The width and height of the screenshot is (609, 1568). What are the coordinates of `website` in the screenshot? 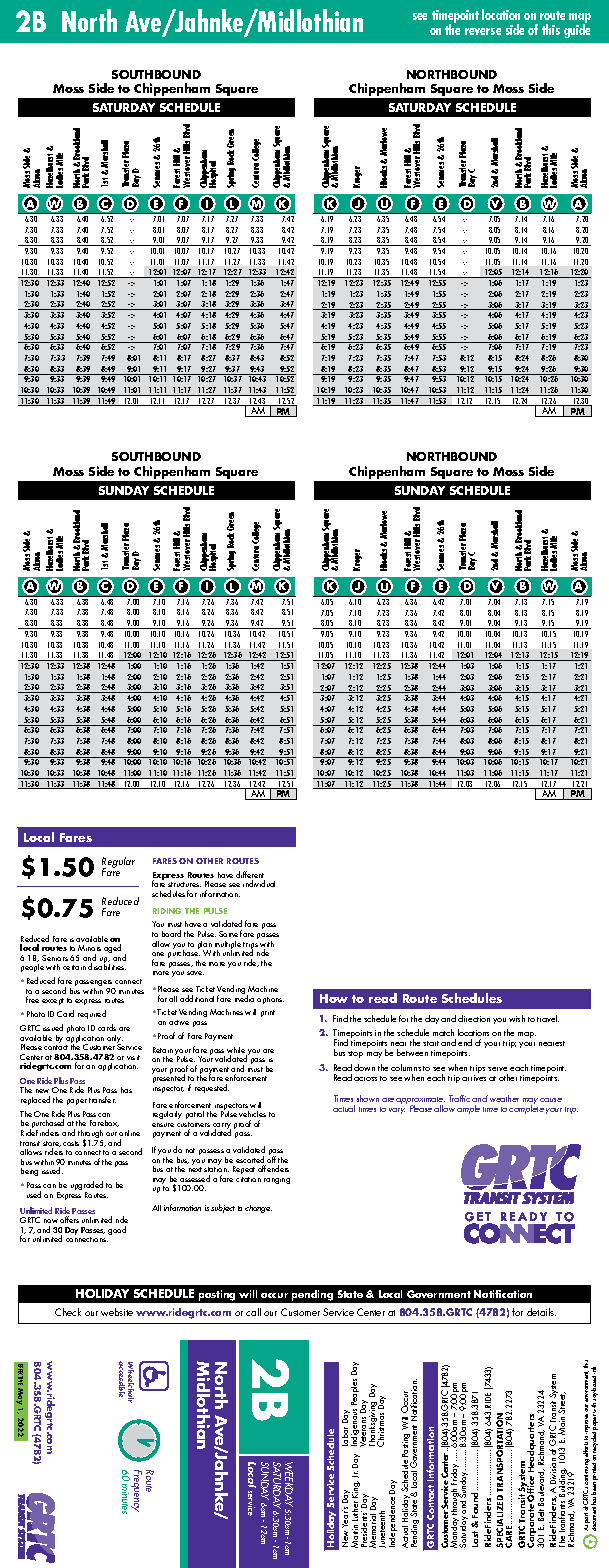 It's located at (117, 1312).
